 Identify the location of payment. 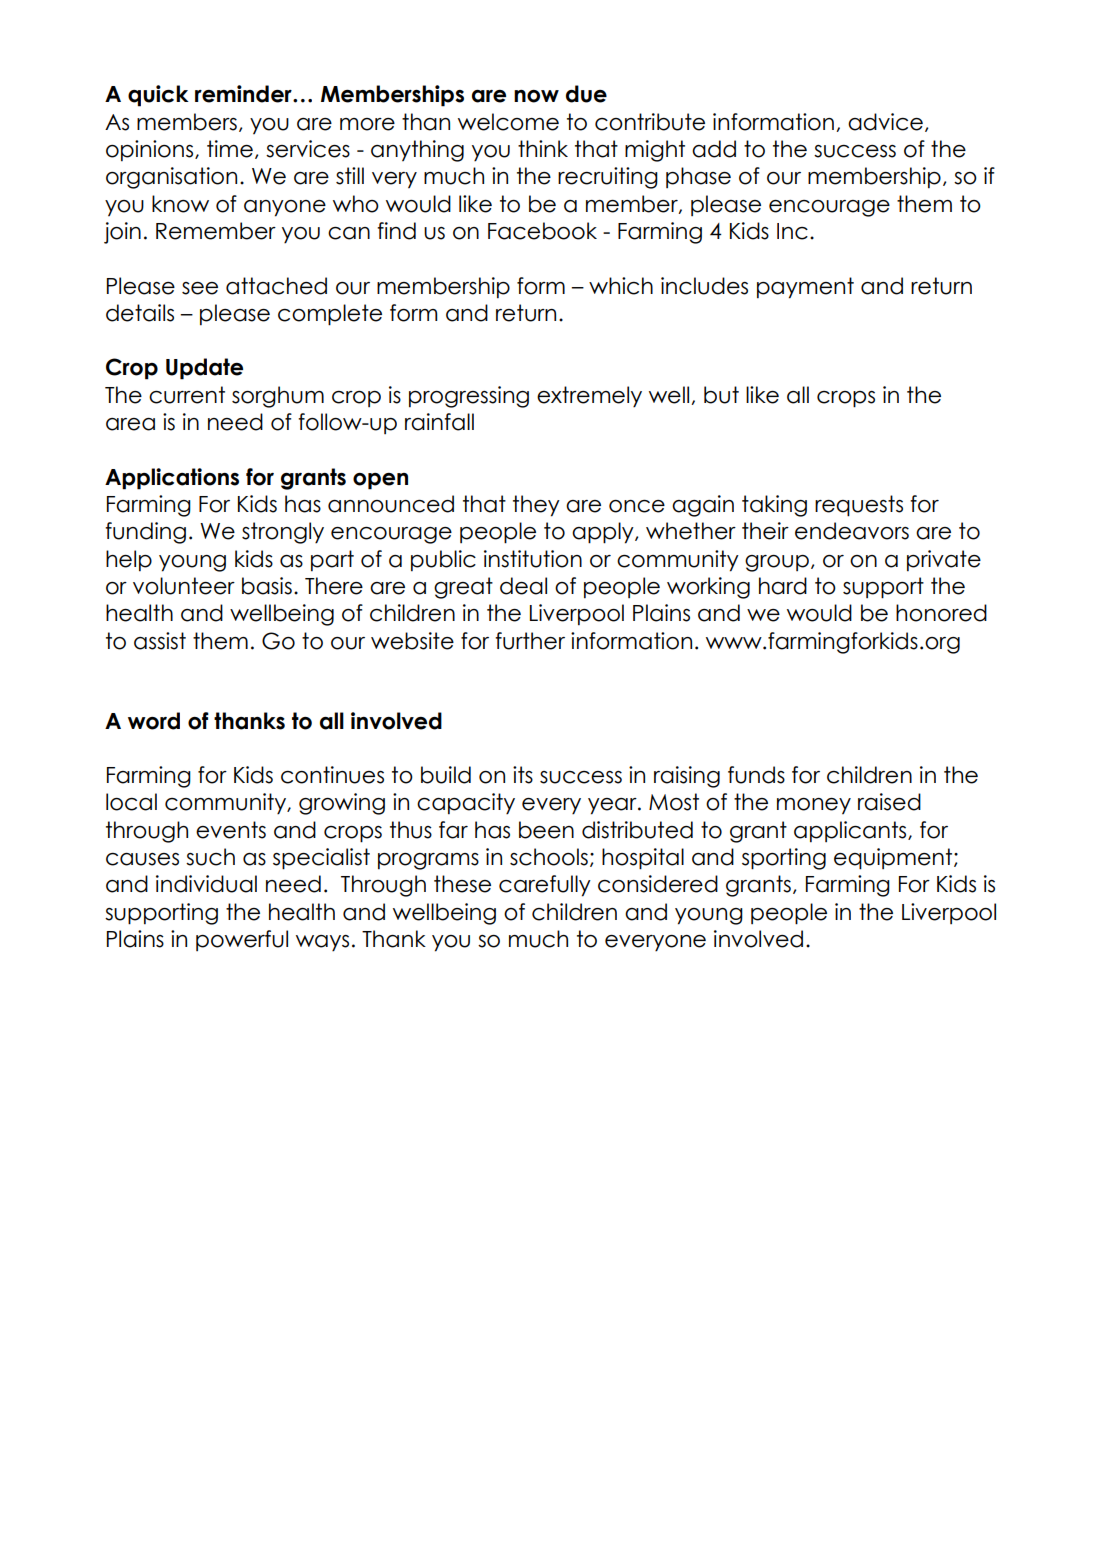
(805, 288).
